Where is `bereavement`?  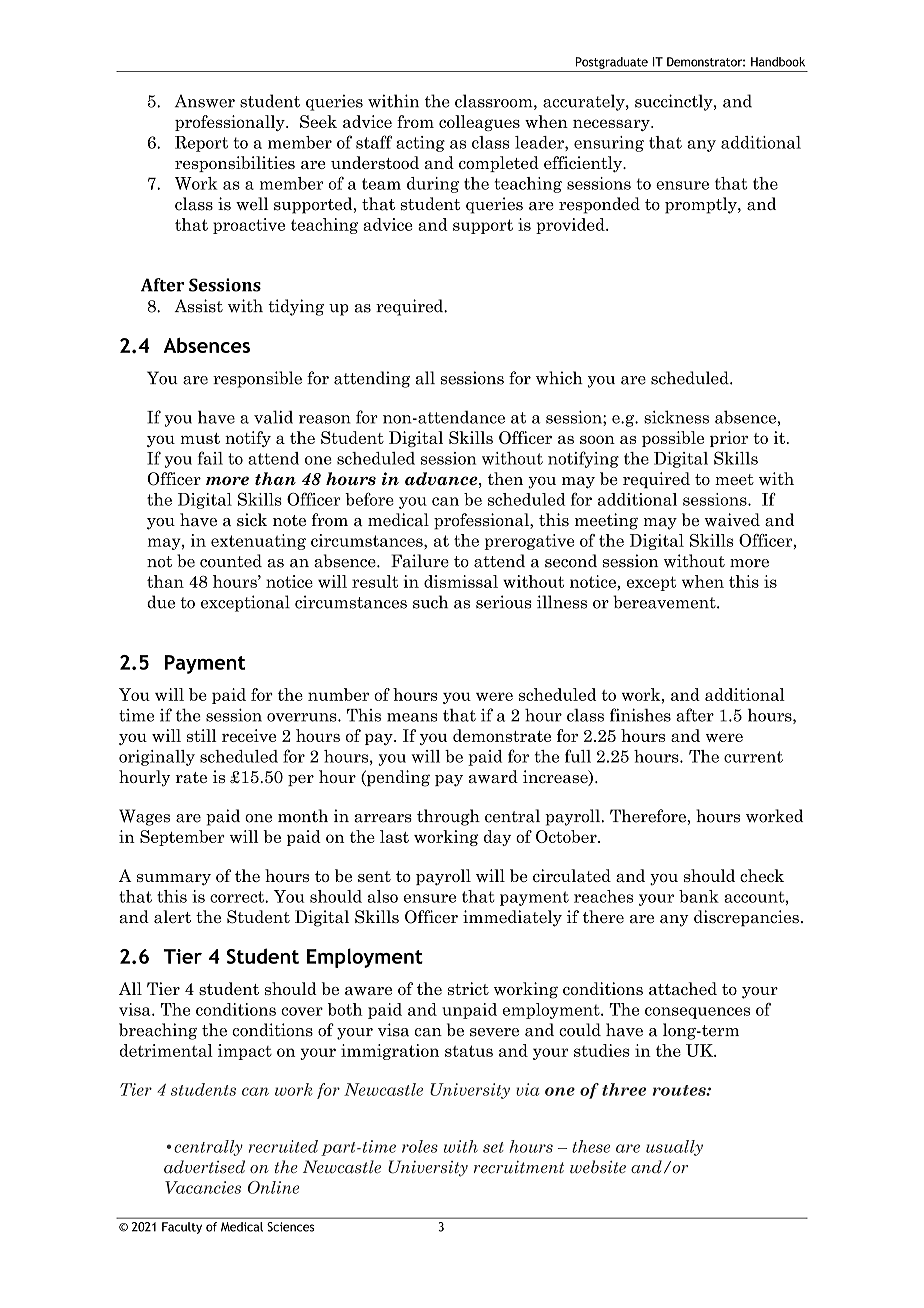 bereavement is located at coordinates (665, 602).
